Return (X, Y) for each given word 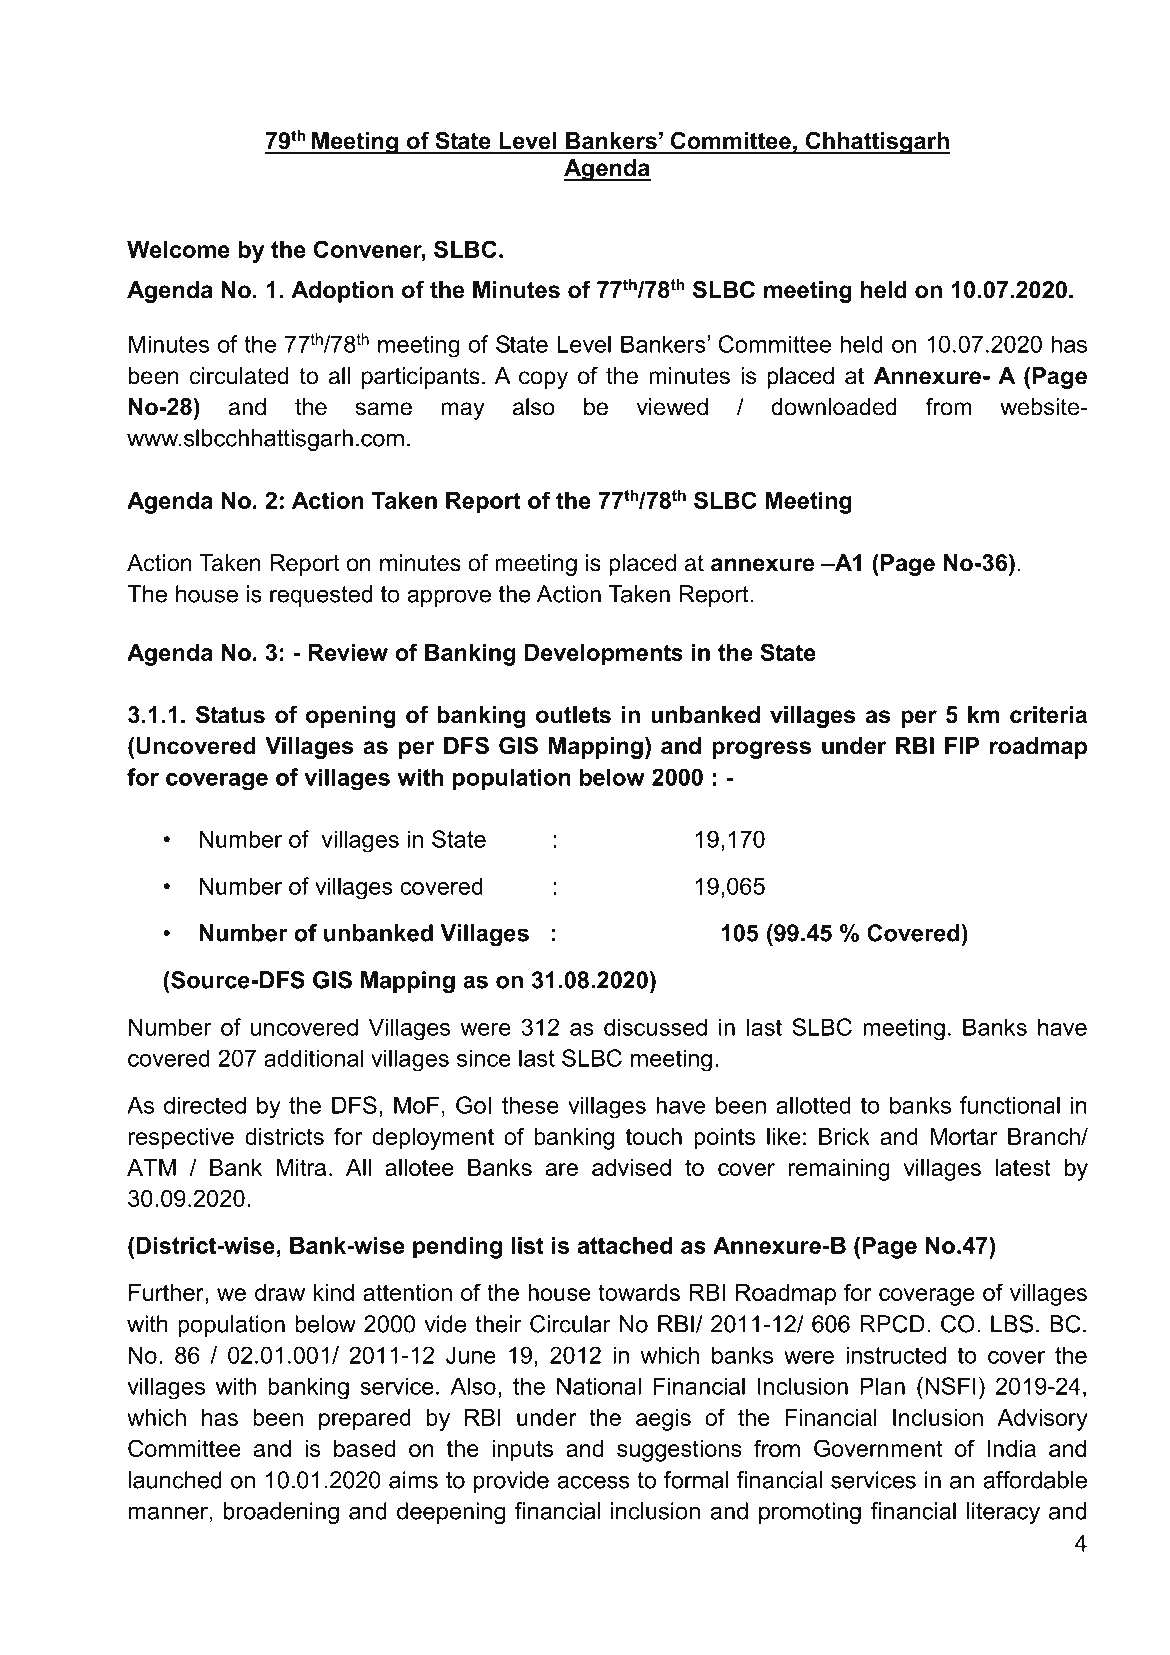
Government (878, 1448)
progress (761, 750)
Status (230, 715)
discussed (655, 1027)
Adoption (342, 292)
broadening (281, 1513)
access (593, 1482)
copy (543, 380)
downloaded (834, 407)
